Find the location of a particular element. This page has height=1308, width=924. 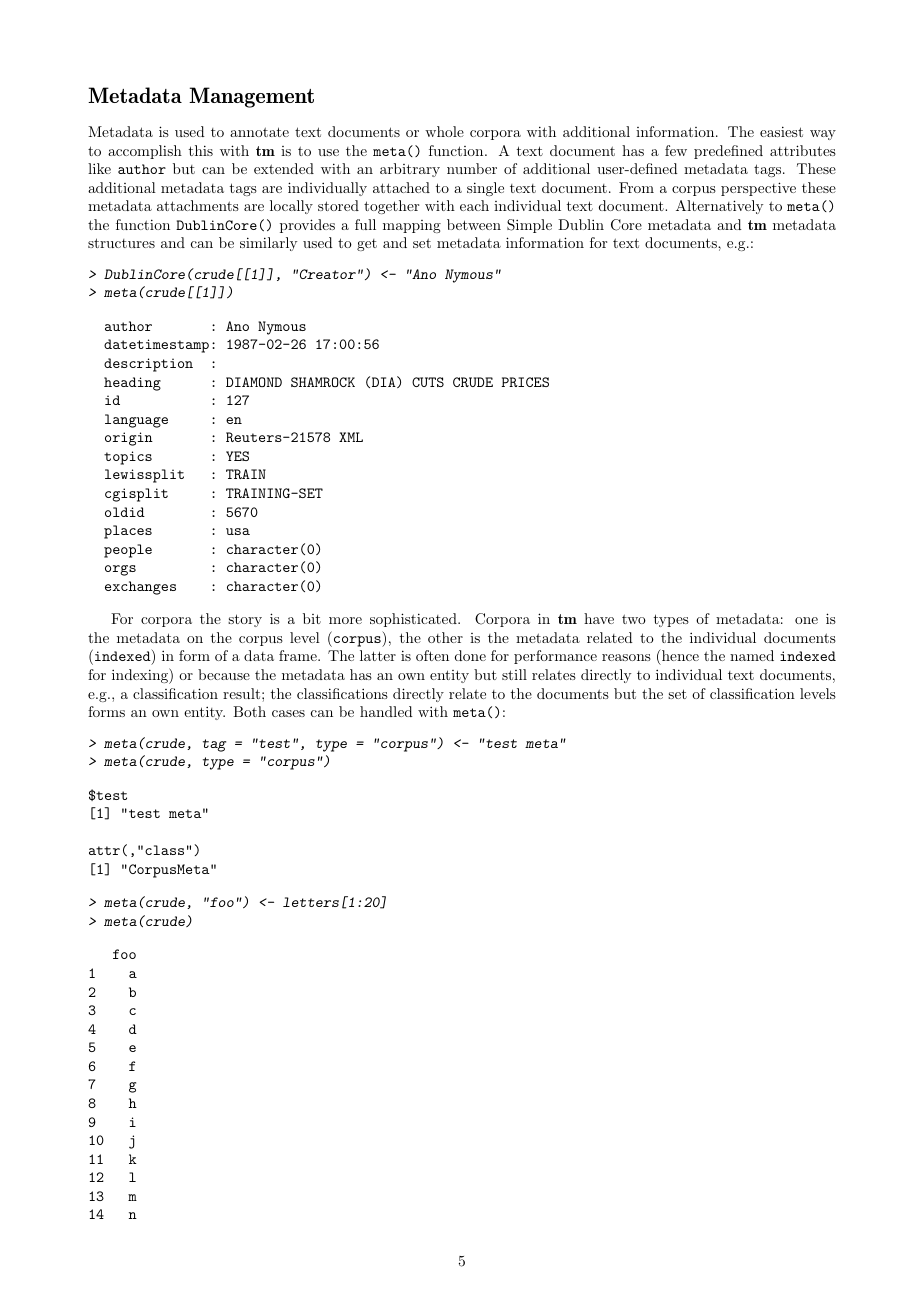

easiest is located at coordinates (781, 131).
